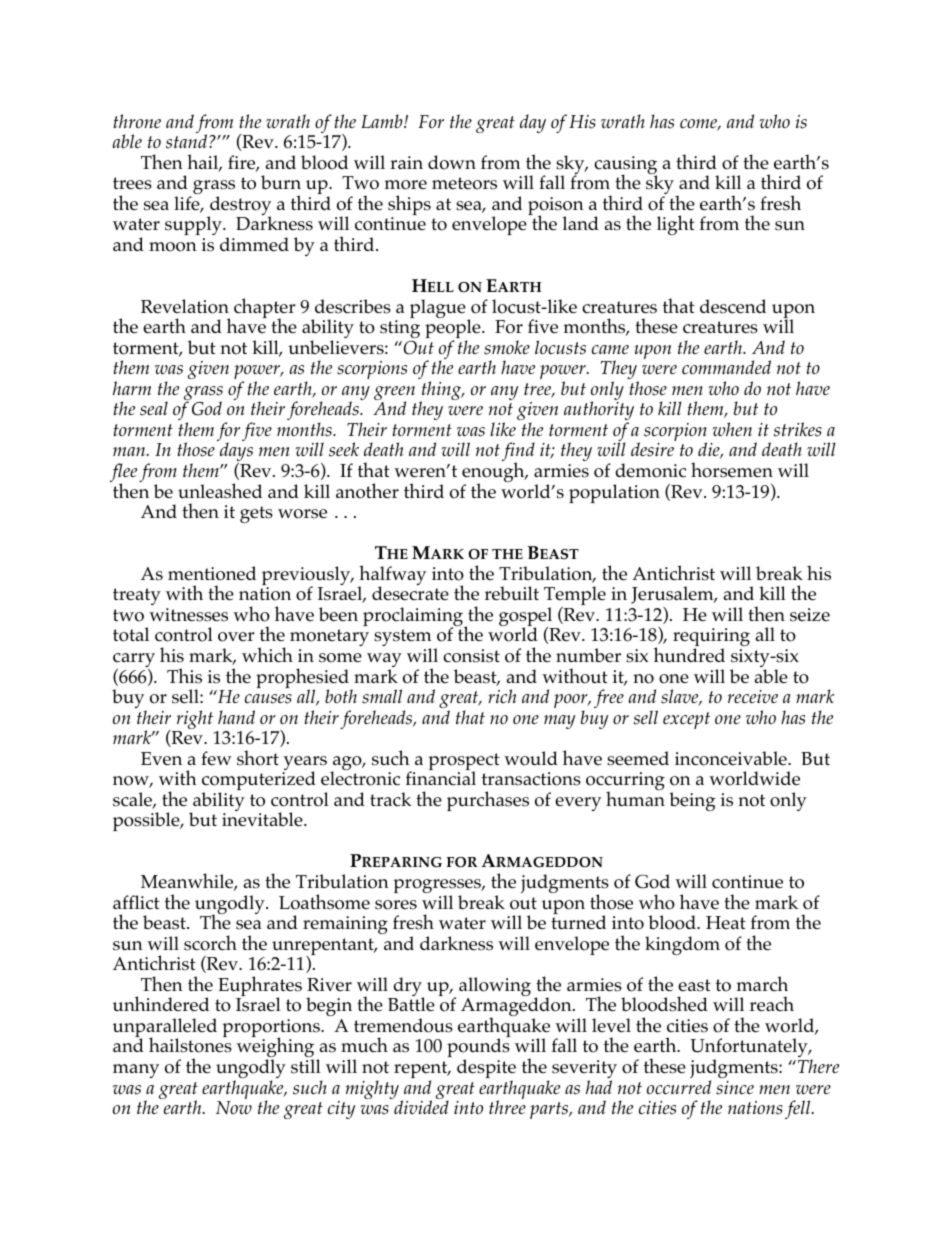  Describe the element at coordinates (711, 639) in the document. I see `requiring` at that location.
